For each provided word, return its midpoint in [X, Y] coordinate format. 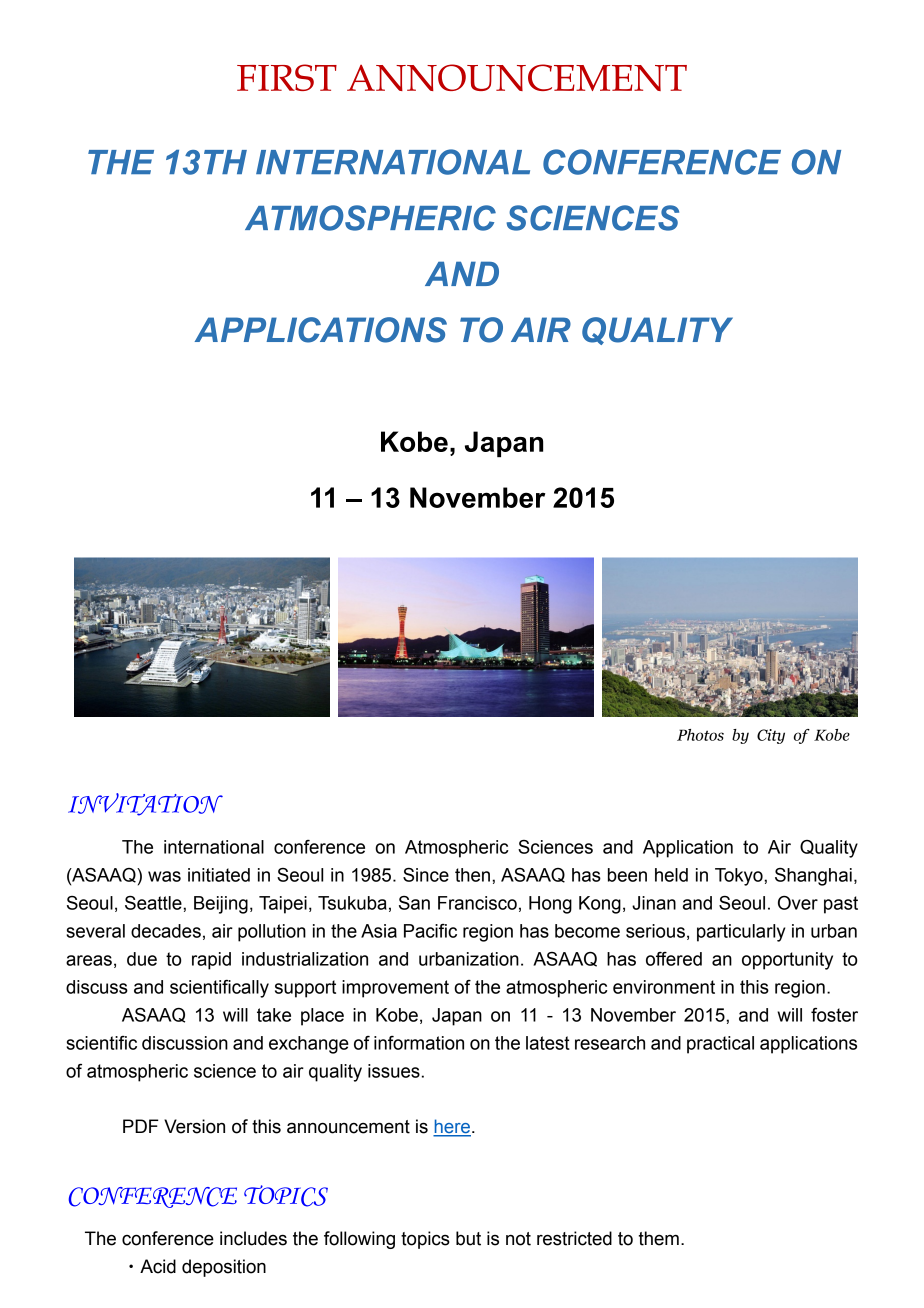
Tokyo [740, 877]
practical [720, 1045]
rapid [211, 961]
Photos [700, 735]
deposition [224, 1268]
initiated [219, 875]
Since [426, 875]
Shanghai [813, 877]
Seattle [154, 903]
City [771, 736]
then [472, 875]
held [671, 875]
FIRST [287, 77]
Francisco [477, 903]
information [419, 1043]
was [164, 876]
